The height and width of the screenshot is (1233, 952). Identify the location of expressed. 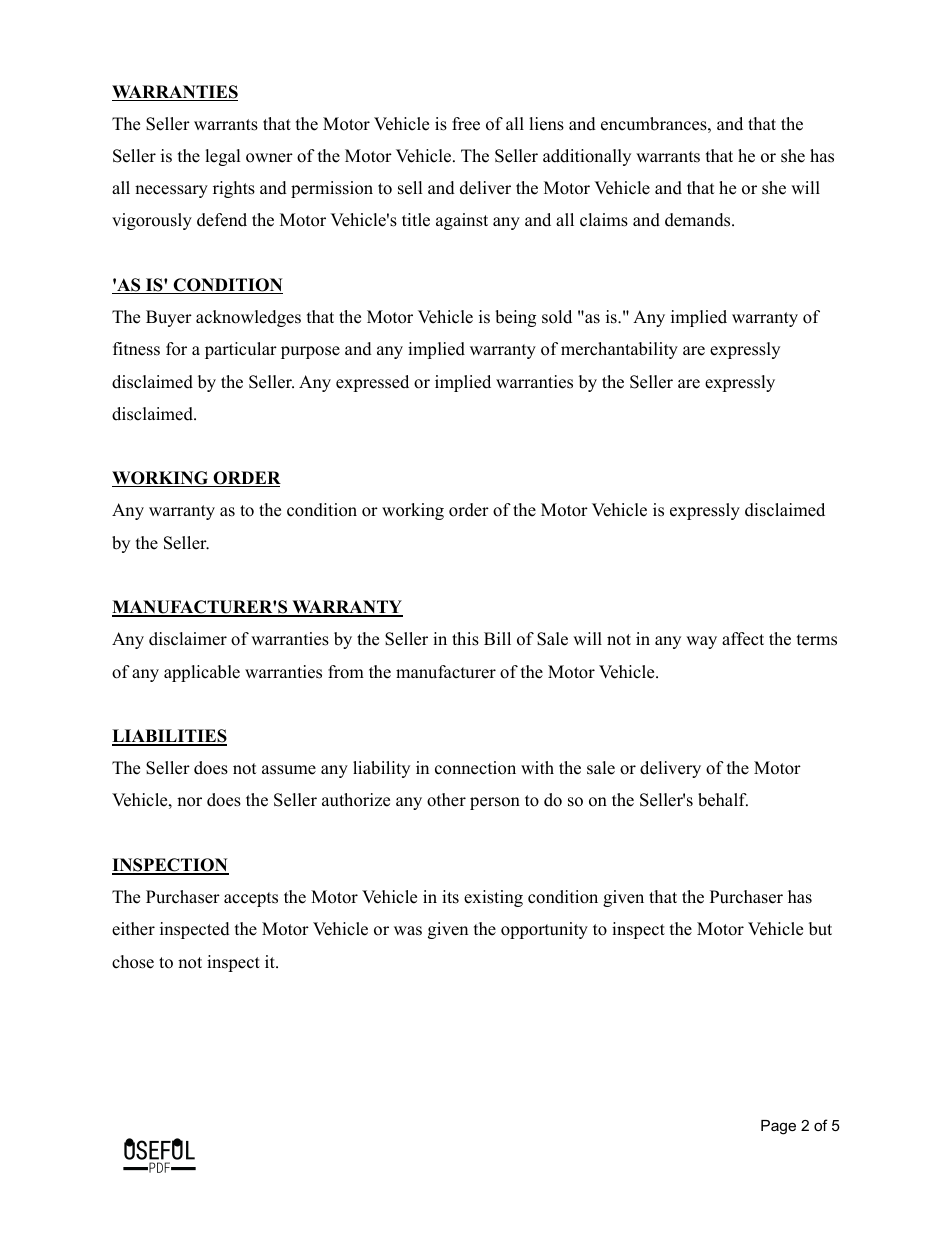
(372, 383).
